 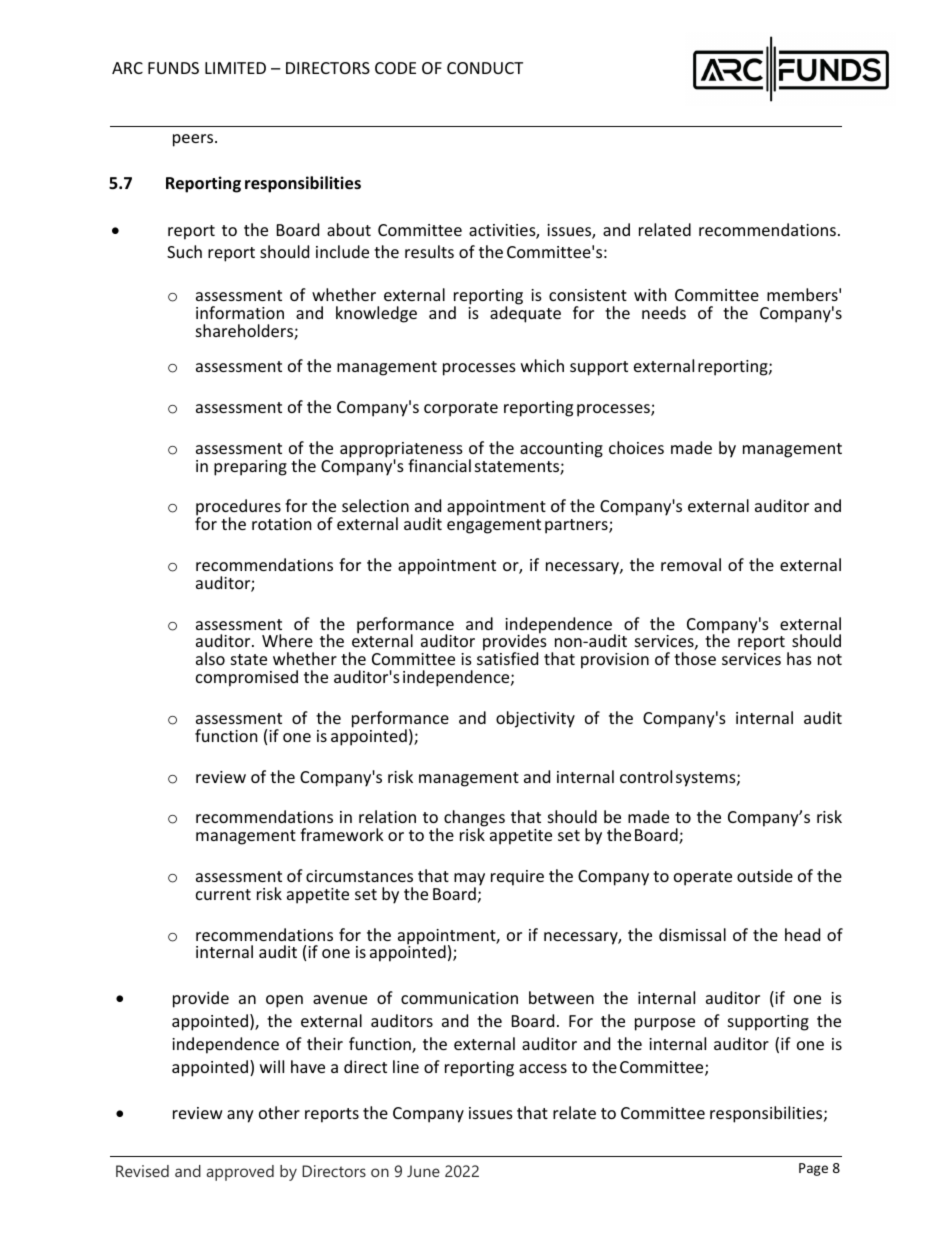 I want to click on with, so click(x=650, y=294).
